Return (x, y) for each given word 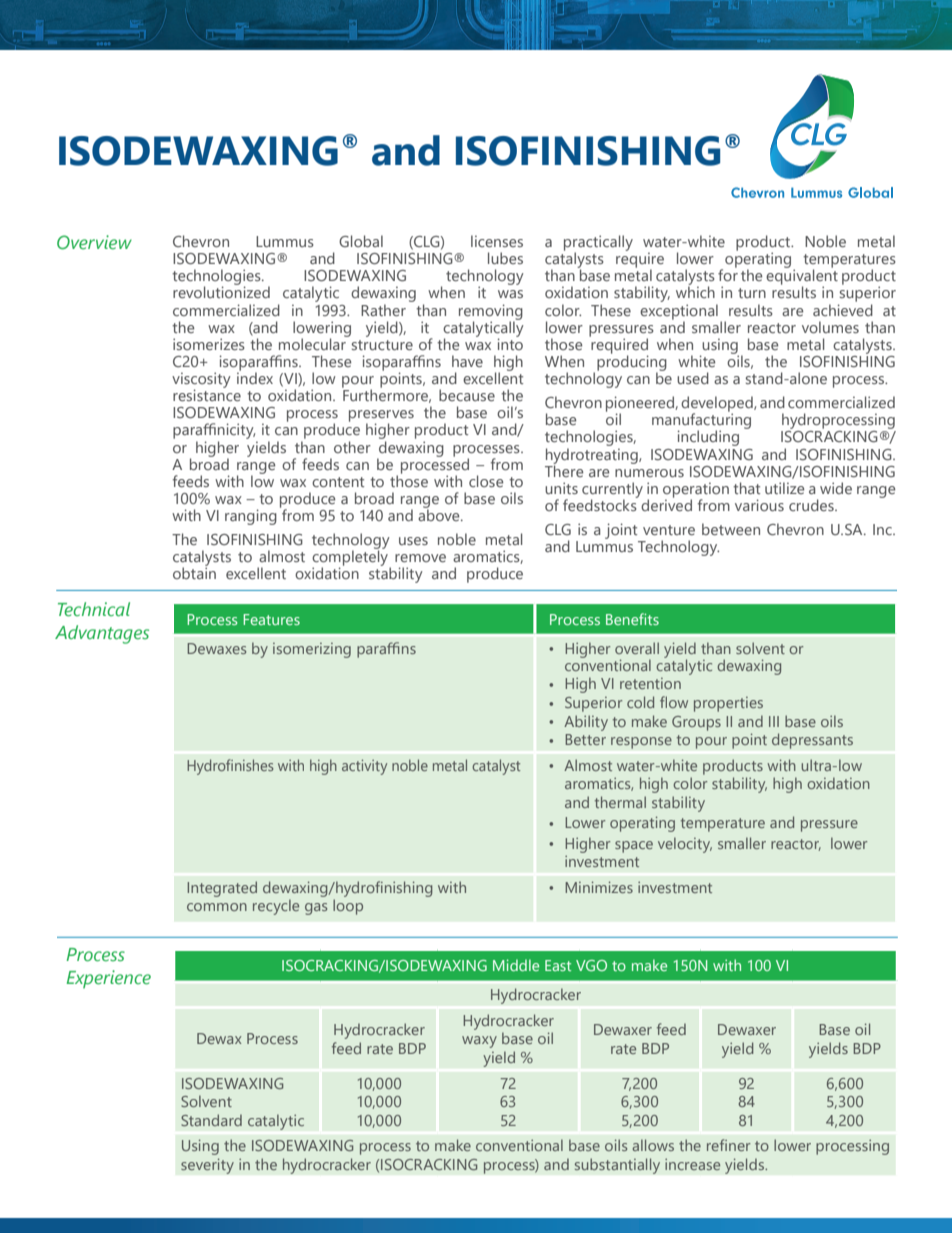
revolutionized (221, 291)
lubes (505, 258)
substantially (617, 1166)
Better (585, 739)
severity (207, 1166)
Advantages (102, 634)
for (728, 274)
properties (728, 704)
